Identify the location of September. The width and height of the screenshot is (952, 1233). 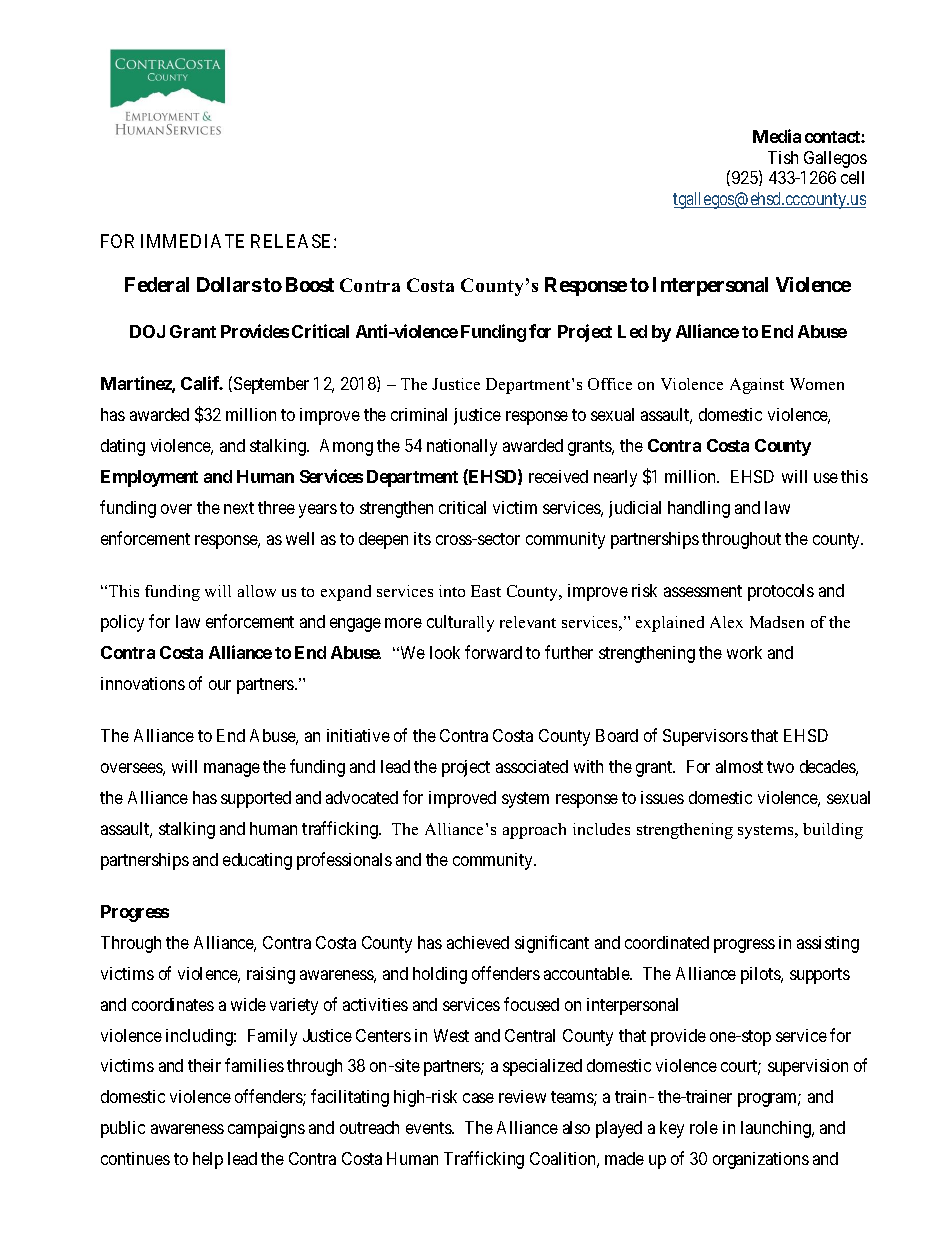
(270, 385).
